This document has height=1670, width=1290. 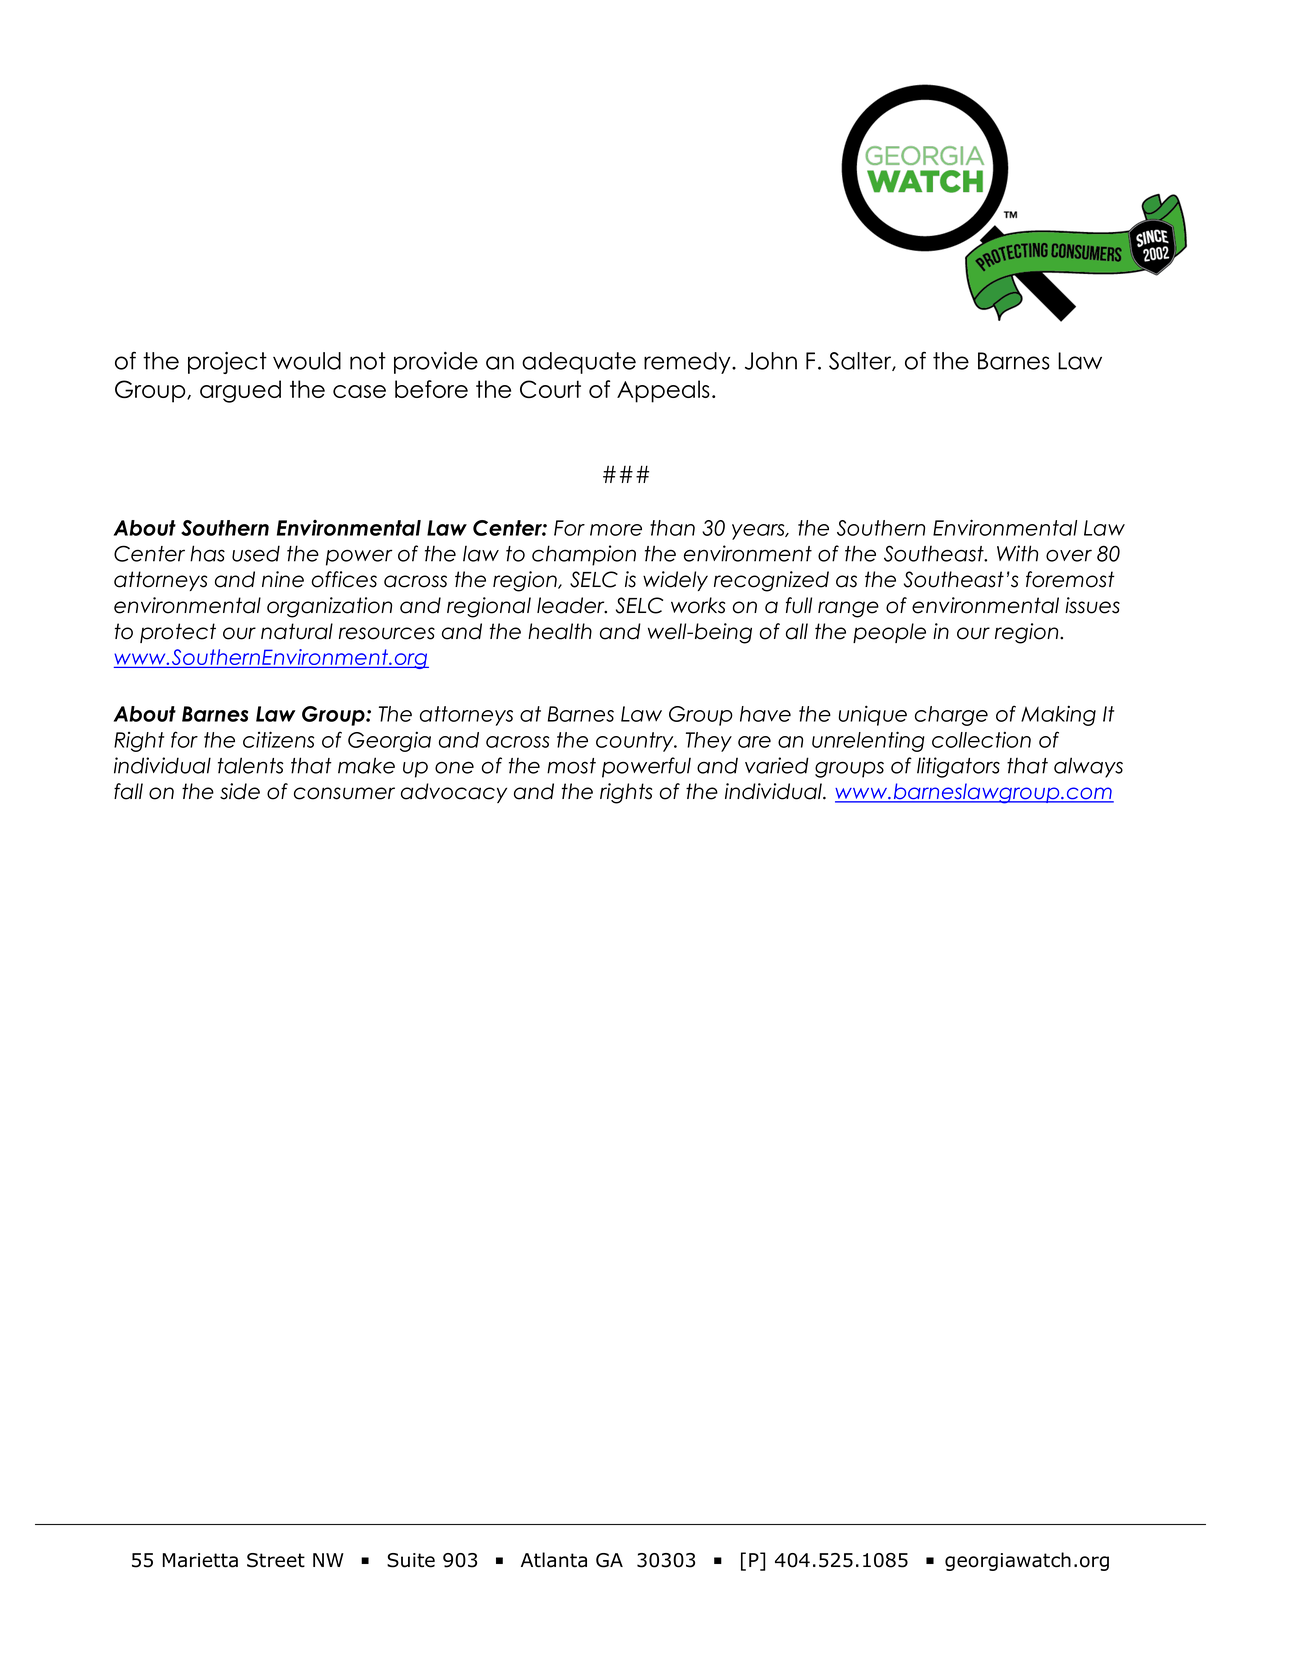 I want to click on Marietta, so click(x=200, y=1560).
